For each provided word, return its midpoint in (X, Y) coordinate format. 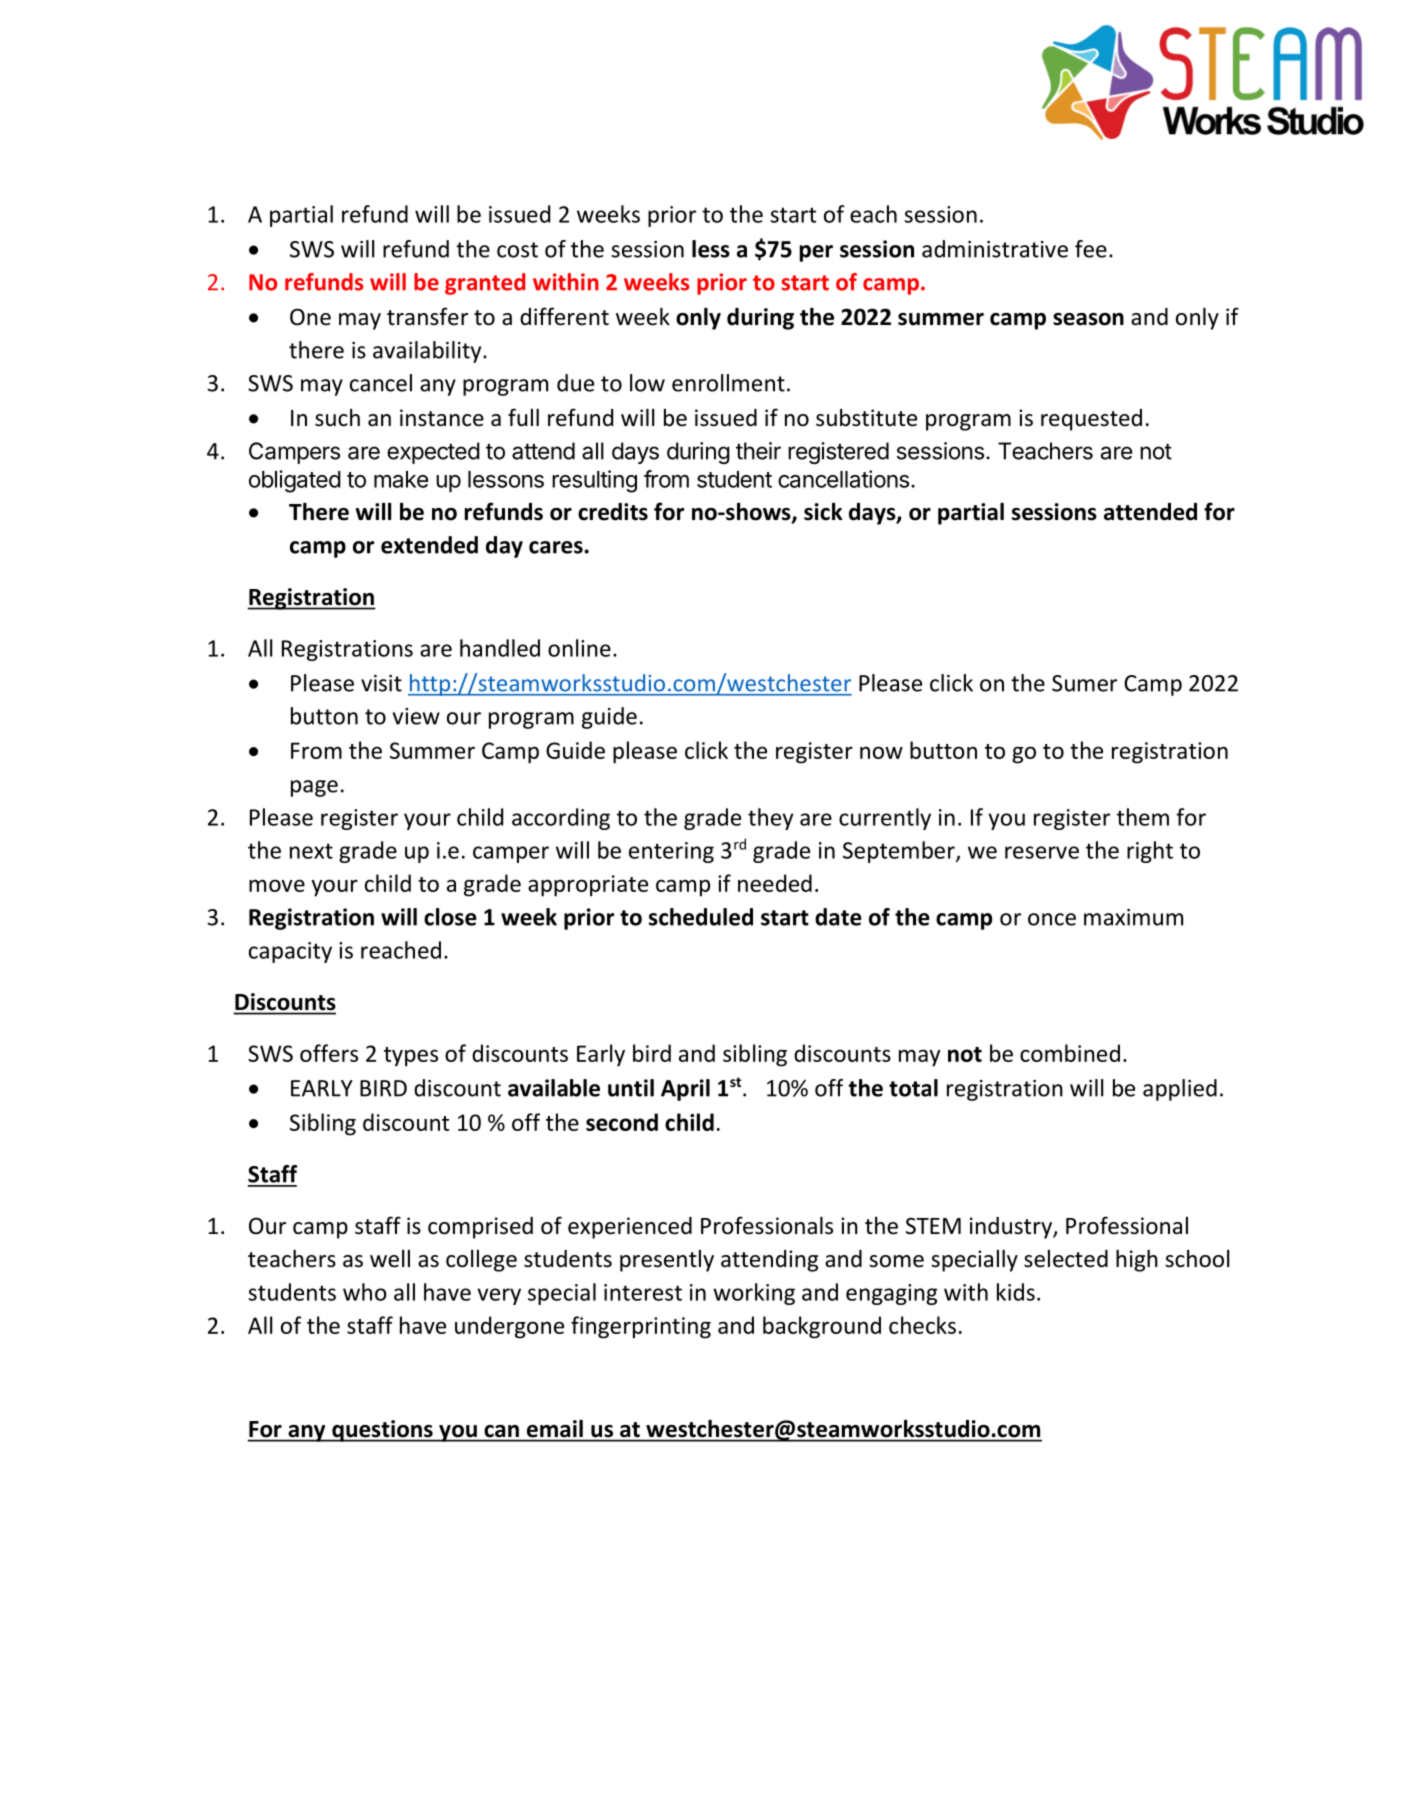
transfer (427, 316)
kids (1016, 1292)
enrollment (728, 383)
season (1088, 319)
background (822, 1327)
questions (382, 1431)
